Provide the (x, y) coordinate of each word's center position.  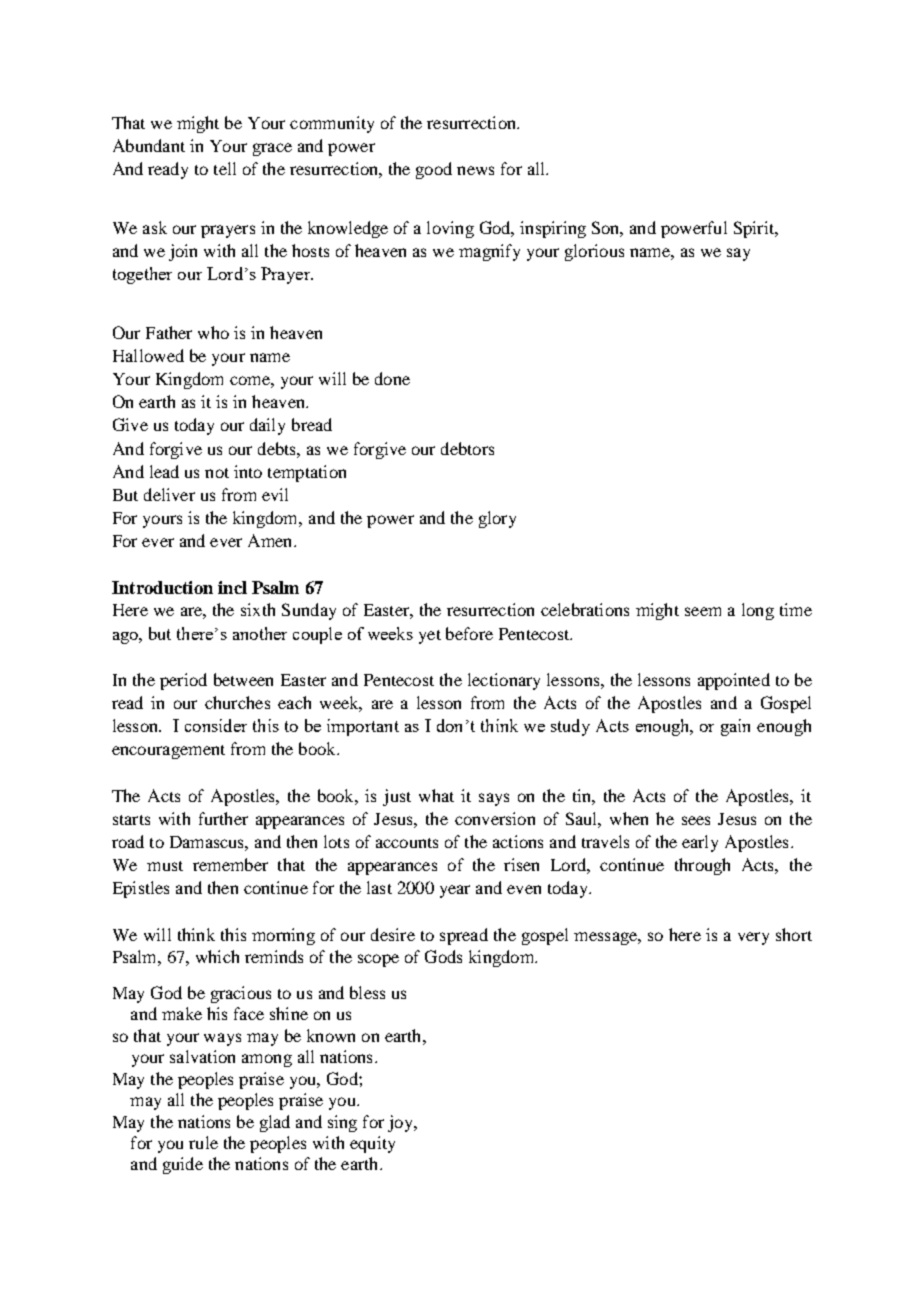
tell (225, 168)
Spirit (755, 229)
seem (703, 611)
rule (203, 1142)
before (469, 633)
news (475, 170)
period (183, 681)
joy (401, 1123)
